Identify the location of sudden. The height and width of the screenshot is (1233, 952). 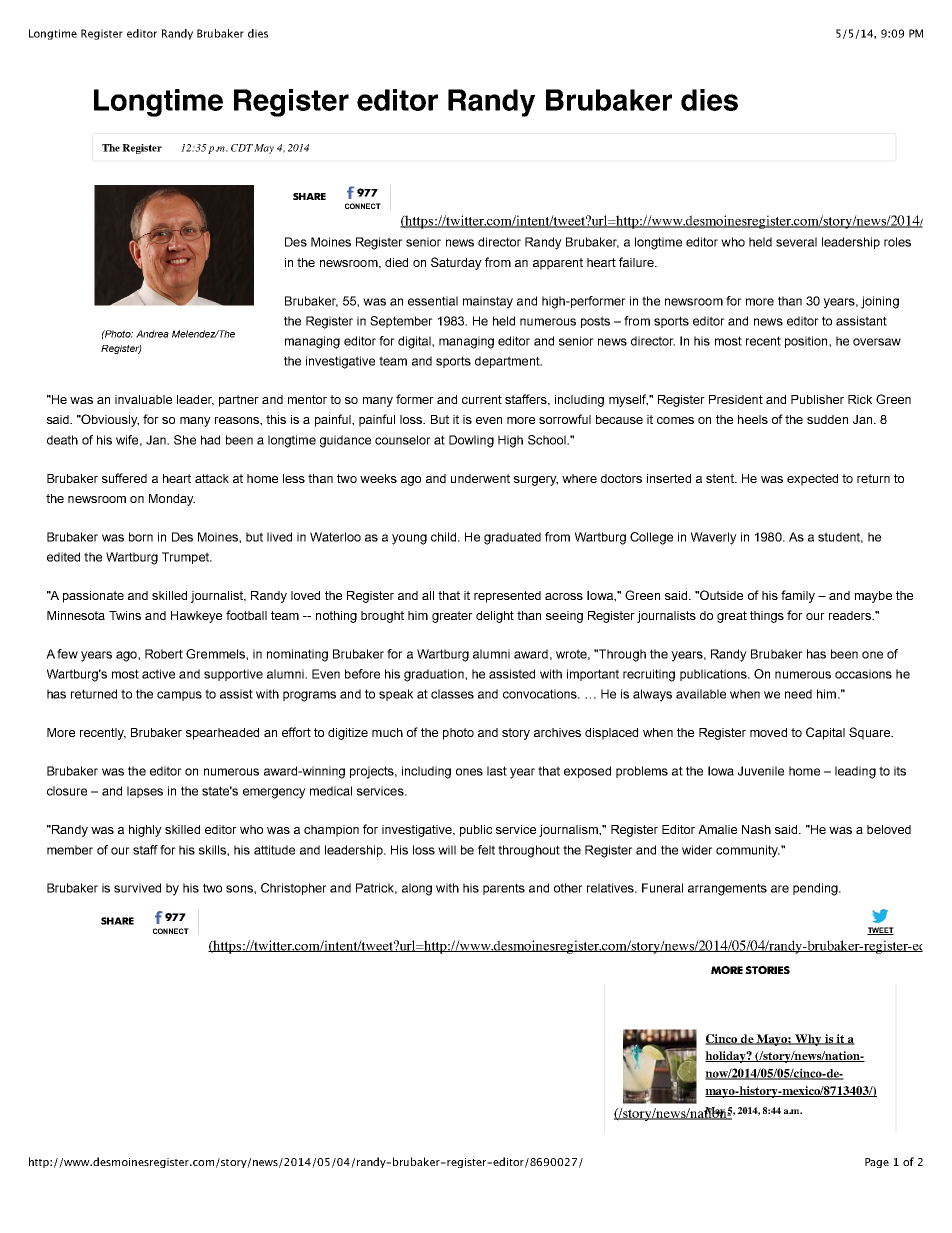
(827, 419).
